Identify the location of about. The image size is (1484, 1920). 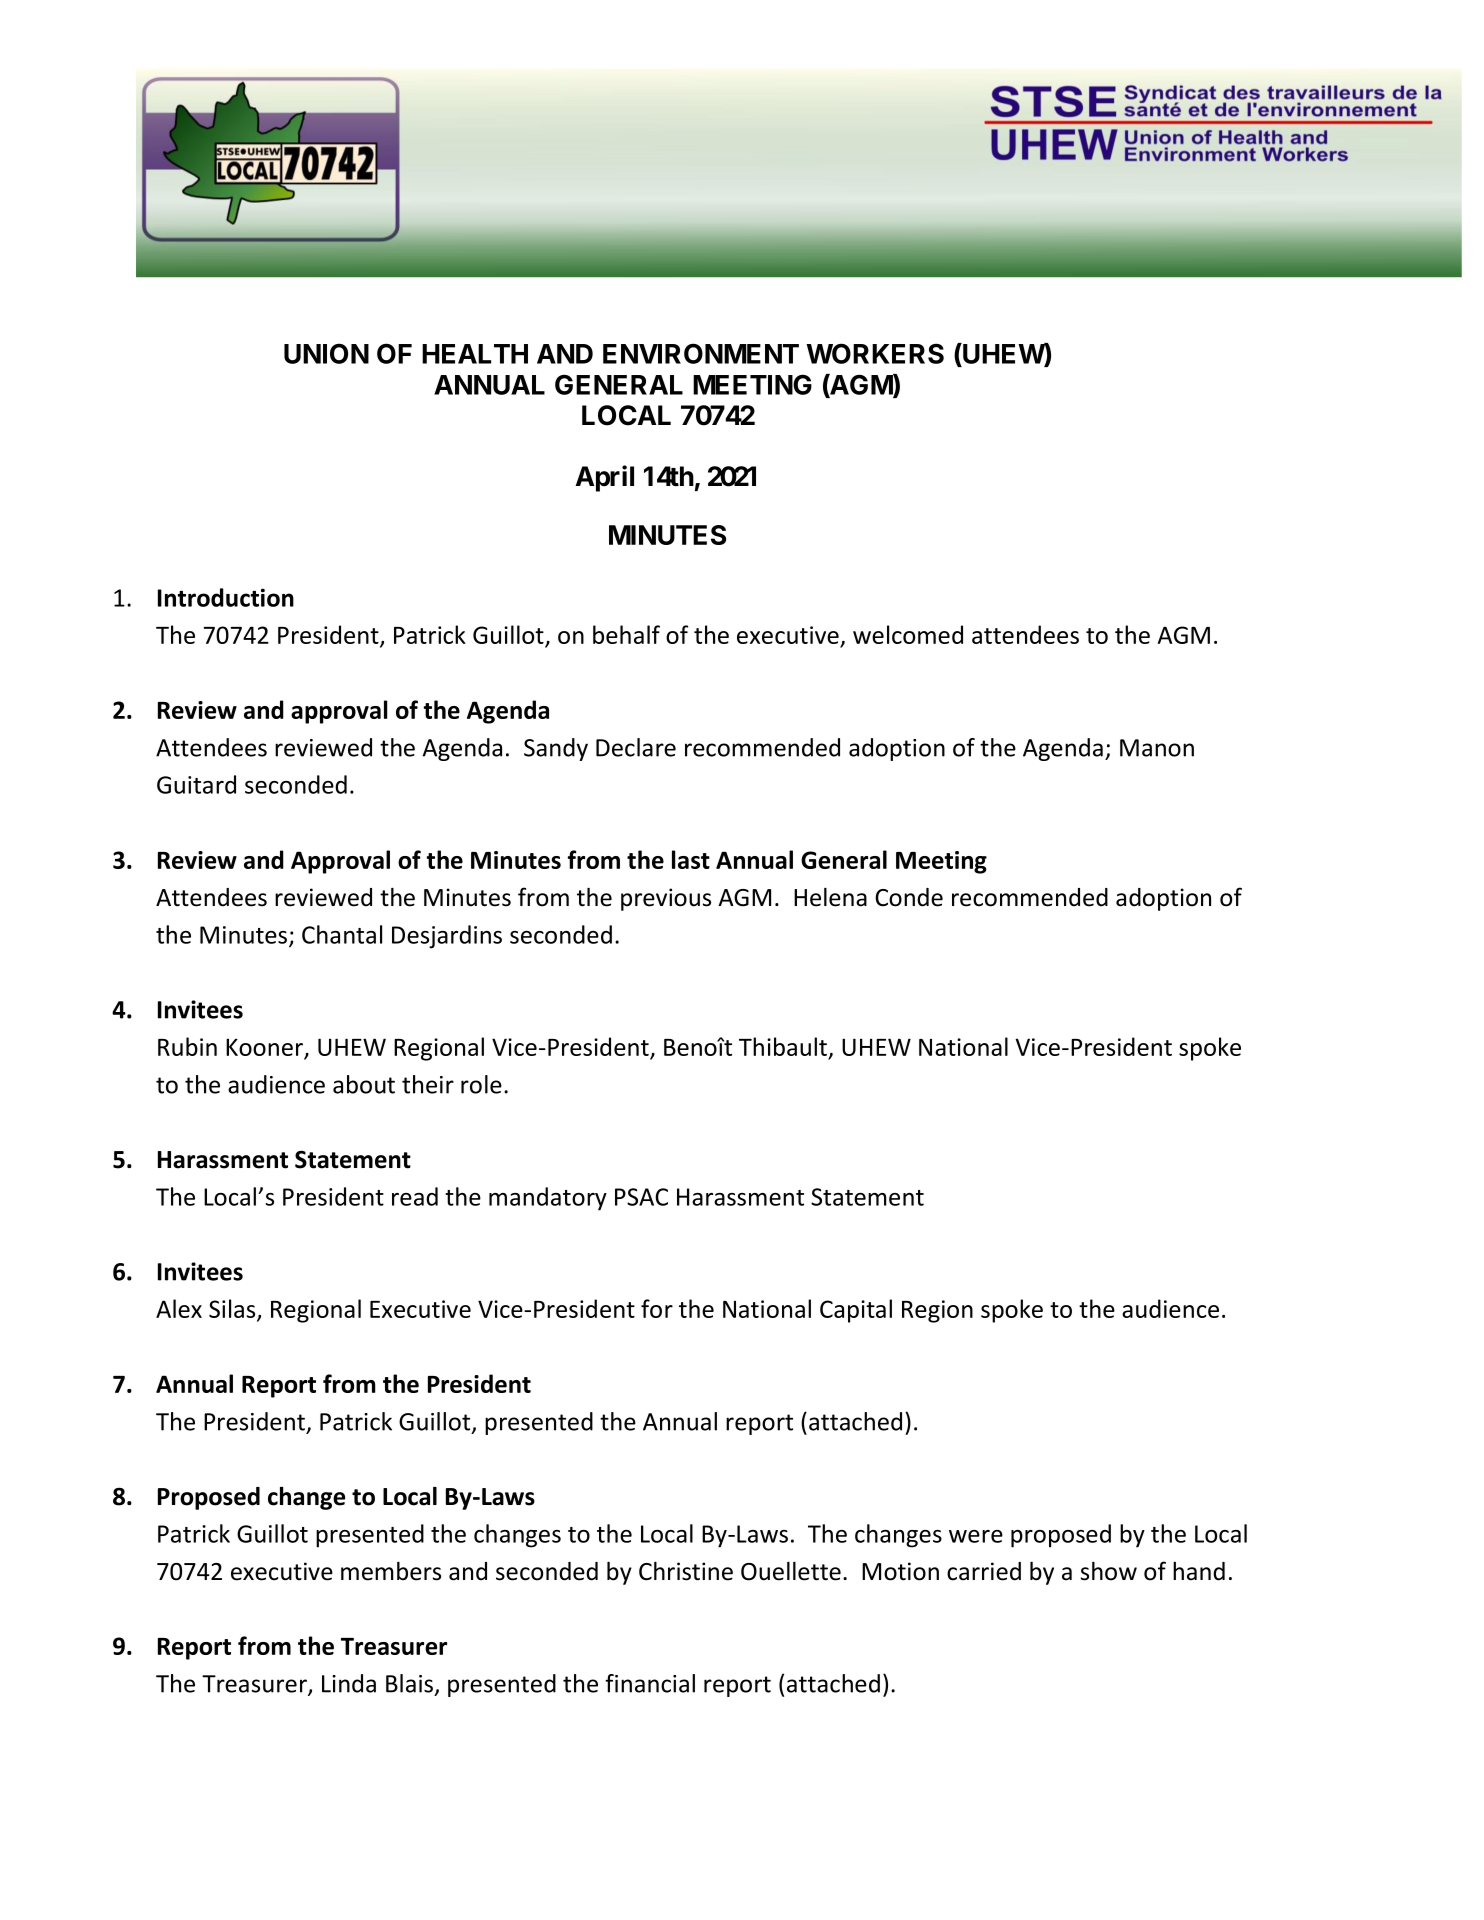
(364, 1084).
